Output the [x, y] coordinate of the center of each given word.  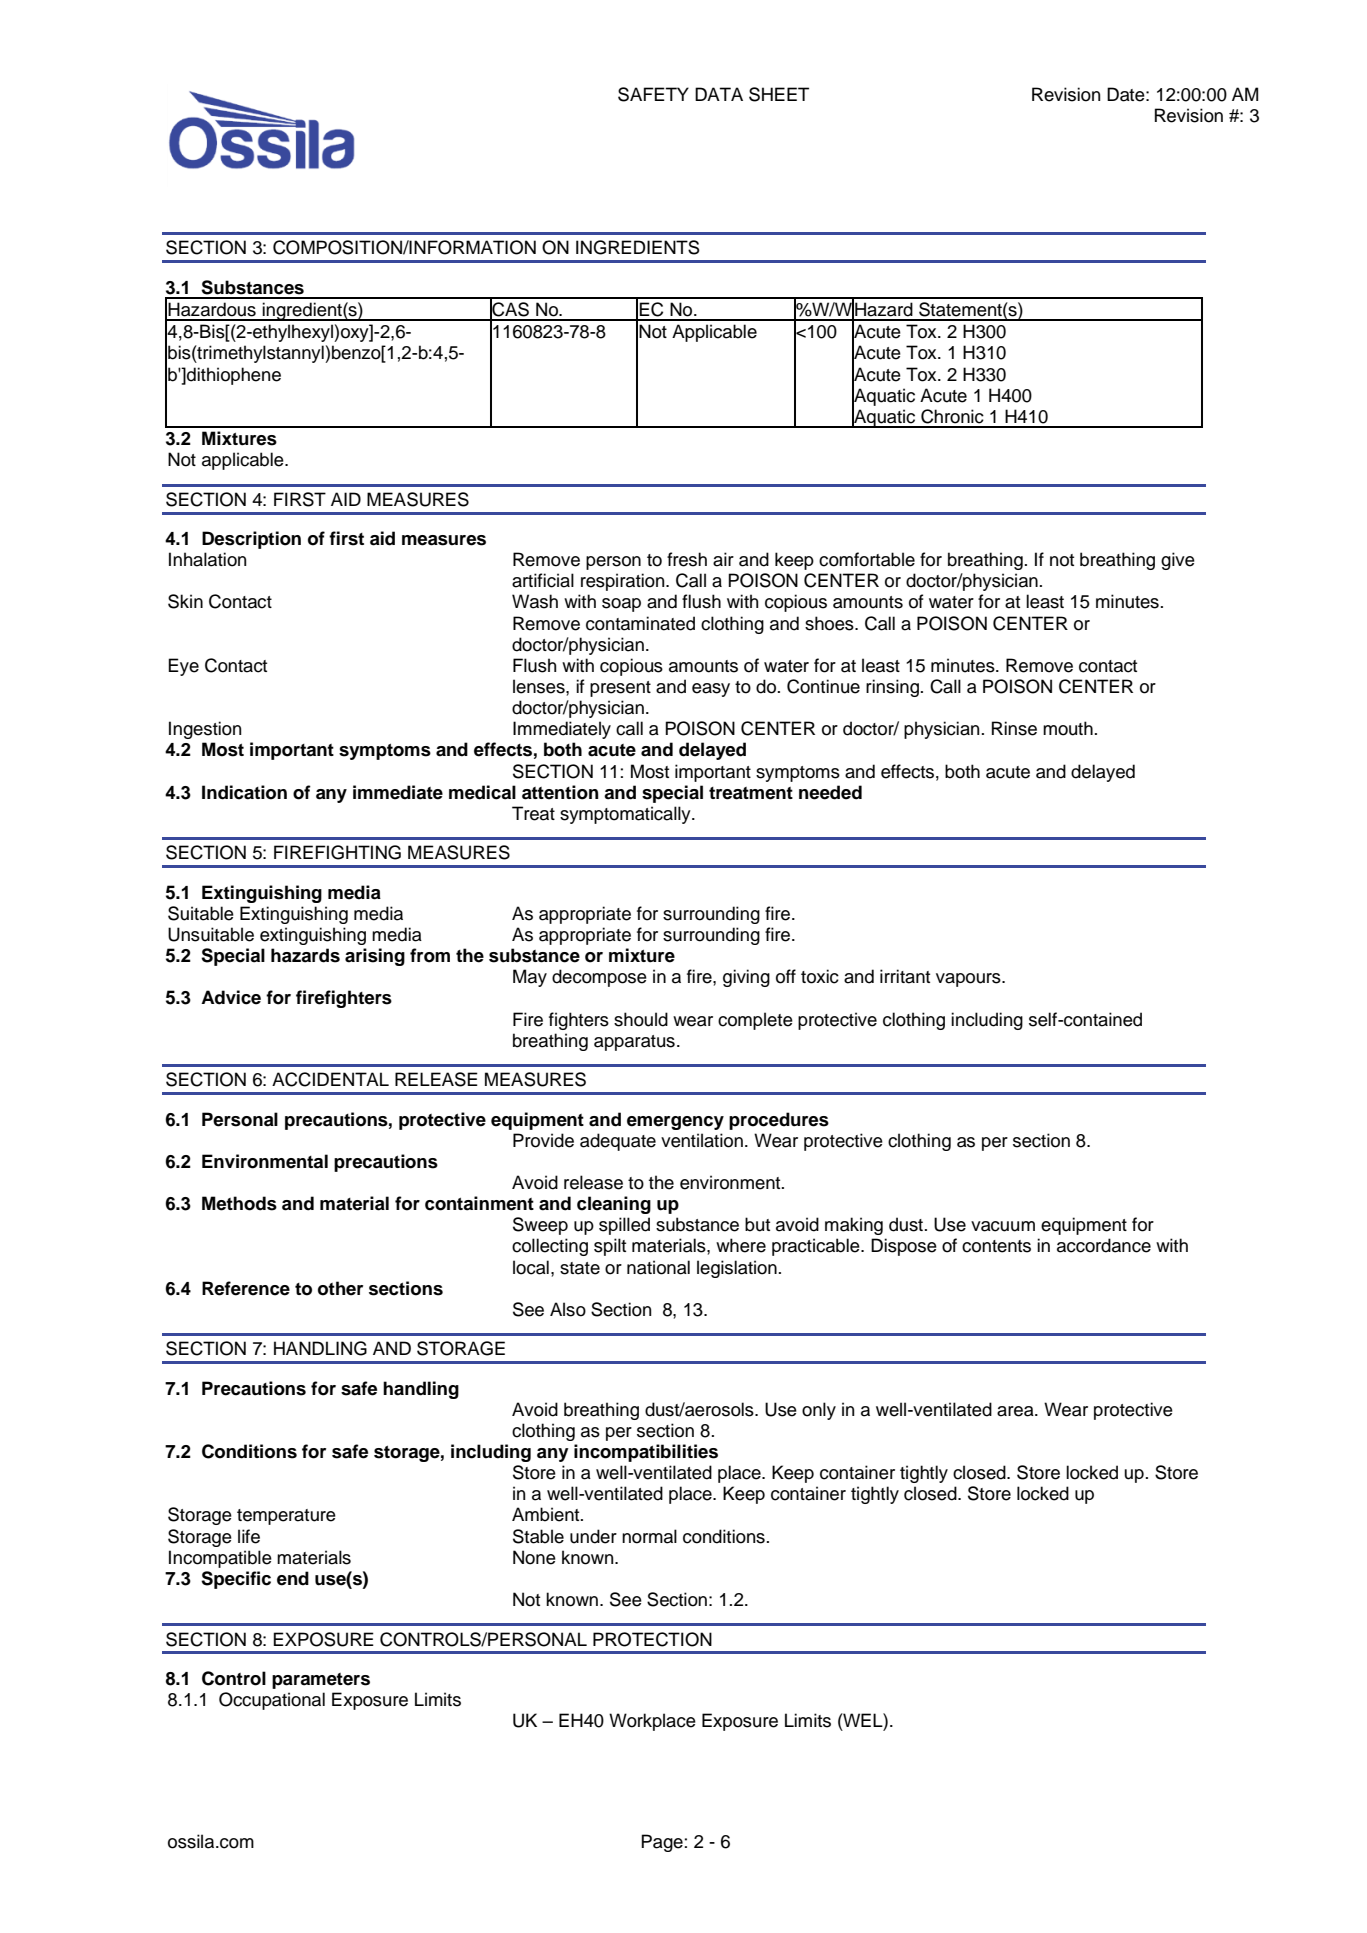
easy [711, 690]
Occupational [272, 1701]
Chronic [952, 416]
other [340, 1288]
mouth [1068, 728]
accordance [1104, 1245]
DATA [719, 94]
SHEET [779, 94]
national [658, 1267]
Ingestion [205, 730]
